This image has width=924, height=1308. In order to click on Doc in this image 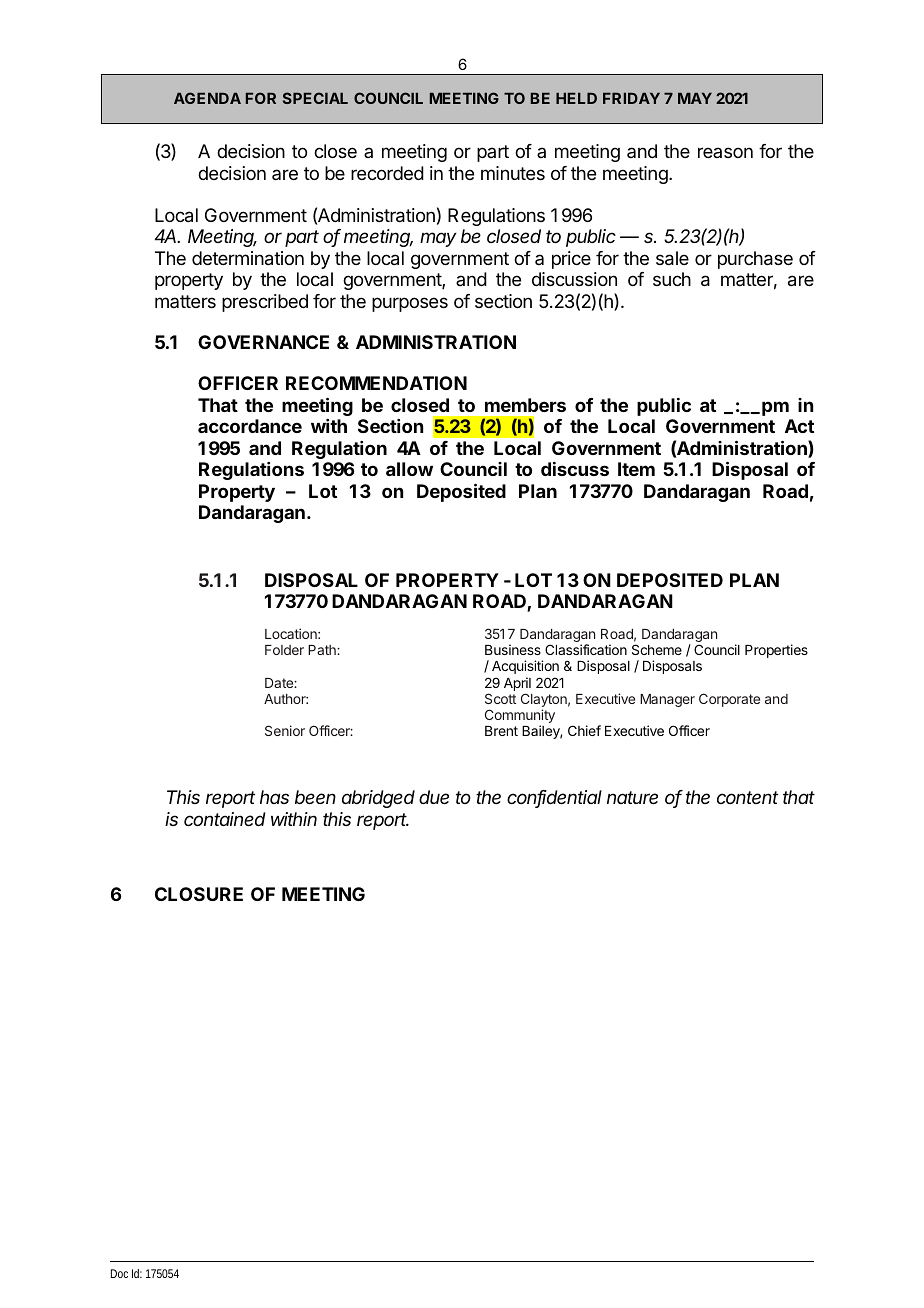, I will do `click(119, 1273)`.
